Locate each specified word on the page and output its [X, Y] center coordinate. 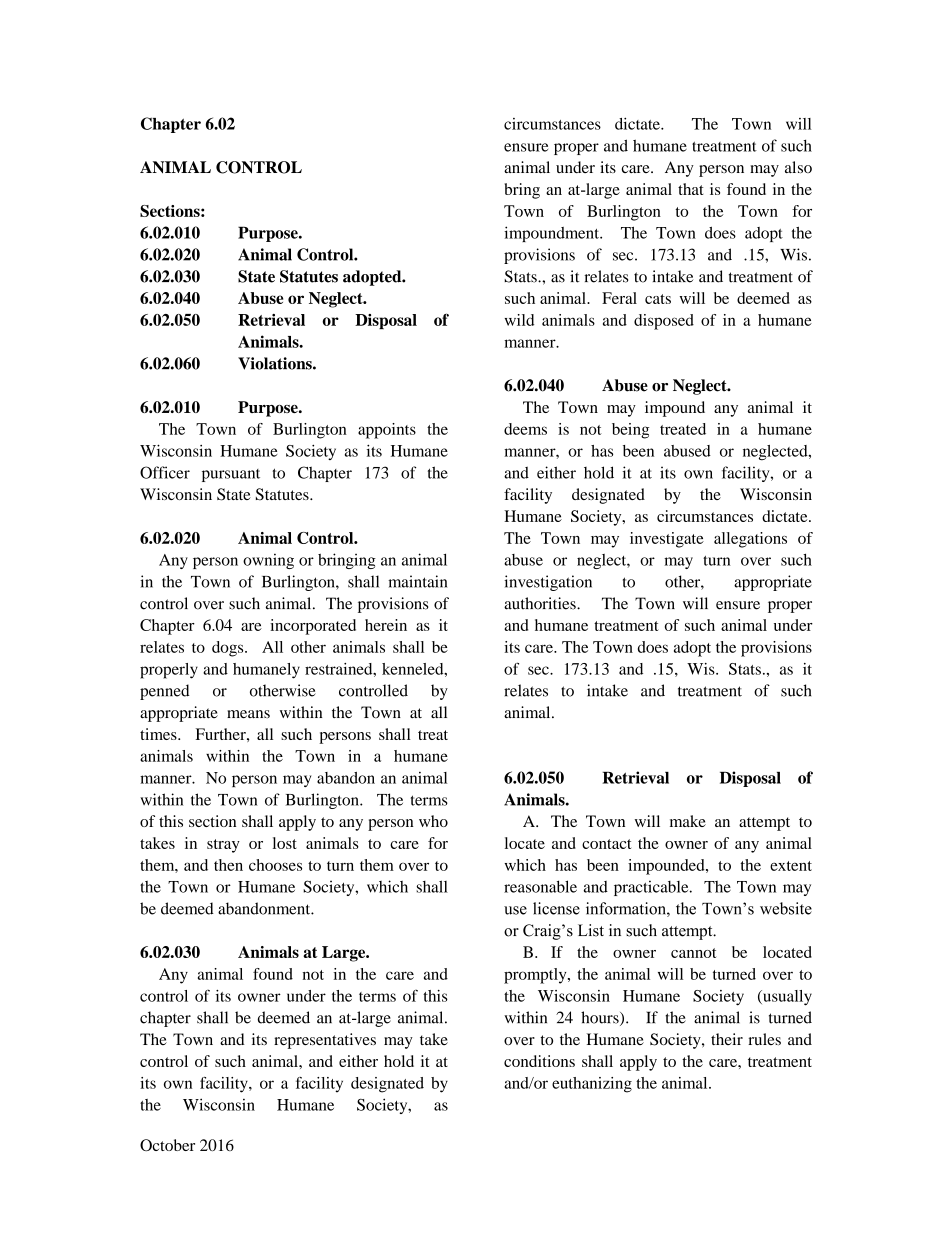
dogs [229, 649]
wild [519, 320]
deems [525, 429]
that [690, 189]
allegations [750, 540]
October [167, 1145]
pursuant [231, 475]
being [630, 431]
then [228, 865]
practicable [652, 888]
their [727, 1039]
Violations [276, 363]
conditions [539, 1061]
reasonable [540, 886]
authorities [541, 603]
